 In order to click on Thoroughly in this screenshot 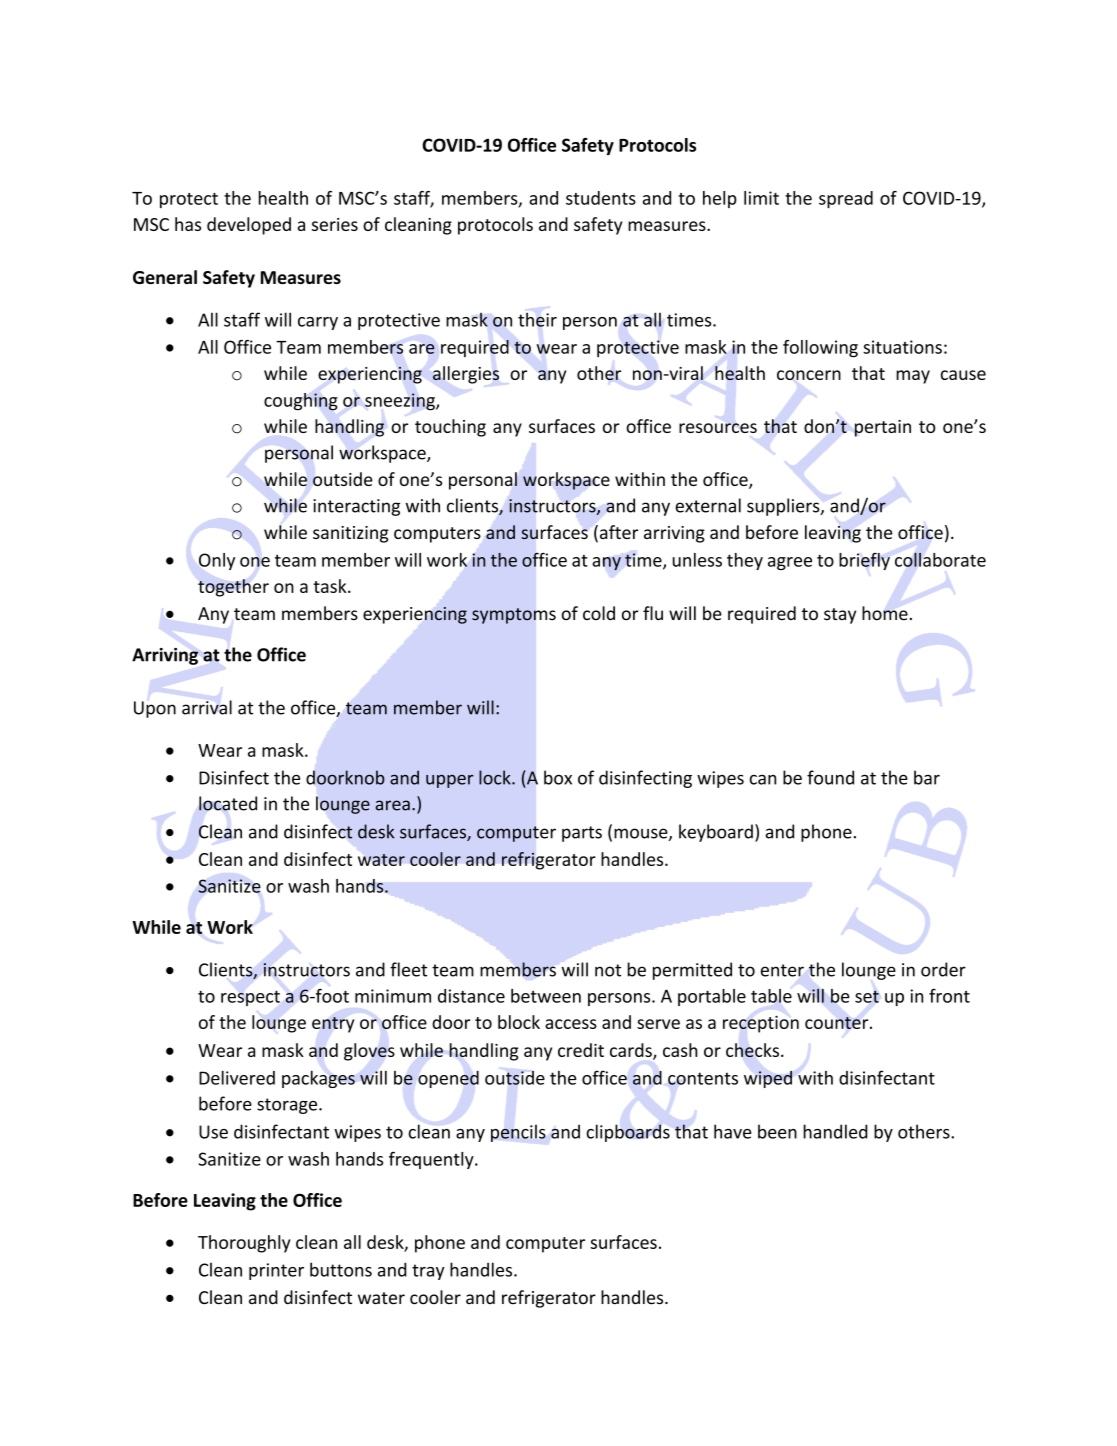, I will do `click(244, 1244)`.
